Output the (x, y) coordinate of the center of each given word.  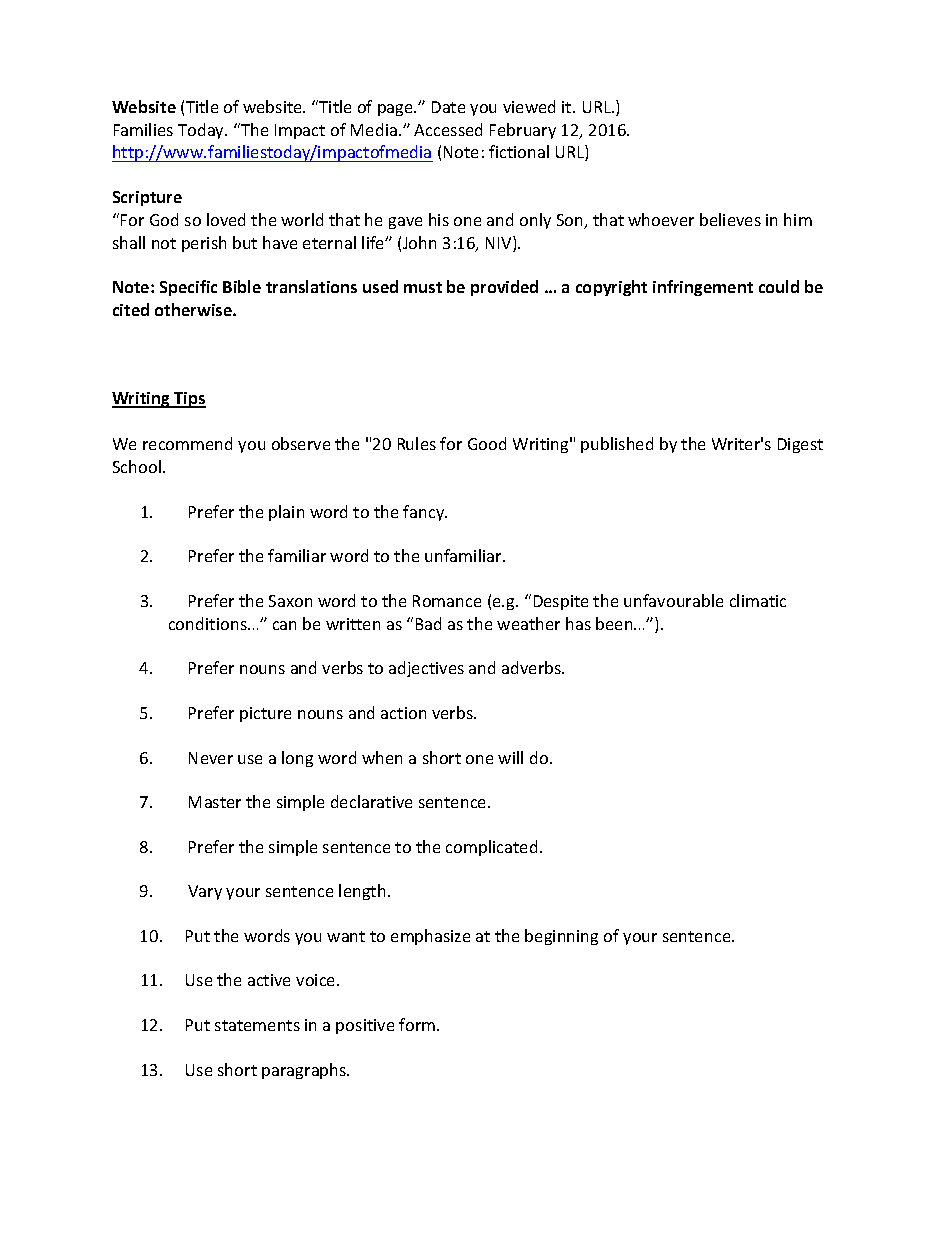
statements (257, 1025)
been (615, 623)
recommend (187, 443)
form (418, 1024)
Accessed (448, 129)
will (510, 757)
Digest (800, 445)
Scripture (147, 198)
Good (487, 443)
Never (211, 758)
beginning (561, 937)
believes (730, 219)
